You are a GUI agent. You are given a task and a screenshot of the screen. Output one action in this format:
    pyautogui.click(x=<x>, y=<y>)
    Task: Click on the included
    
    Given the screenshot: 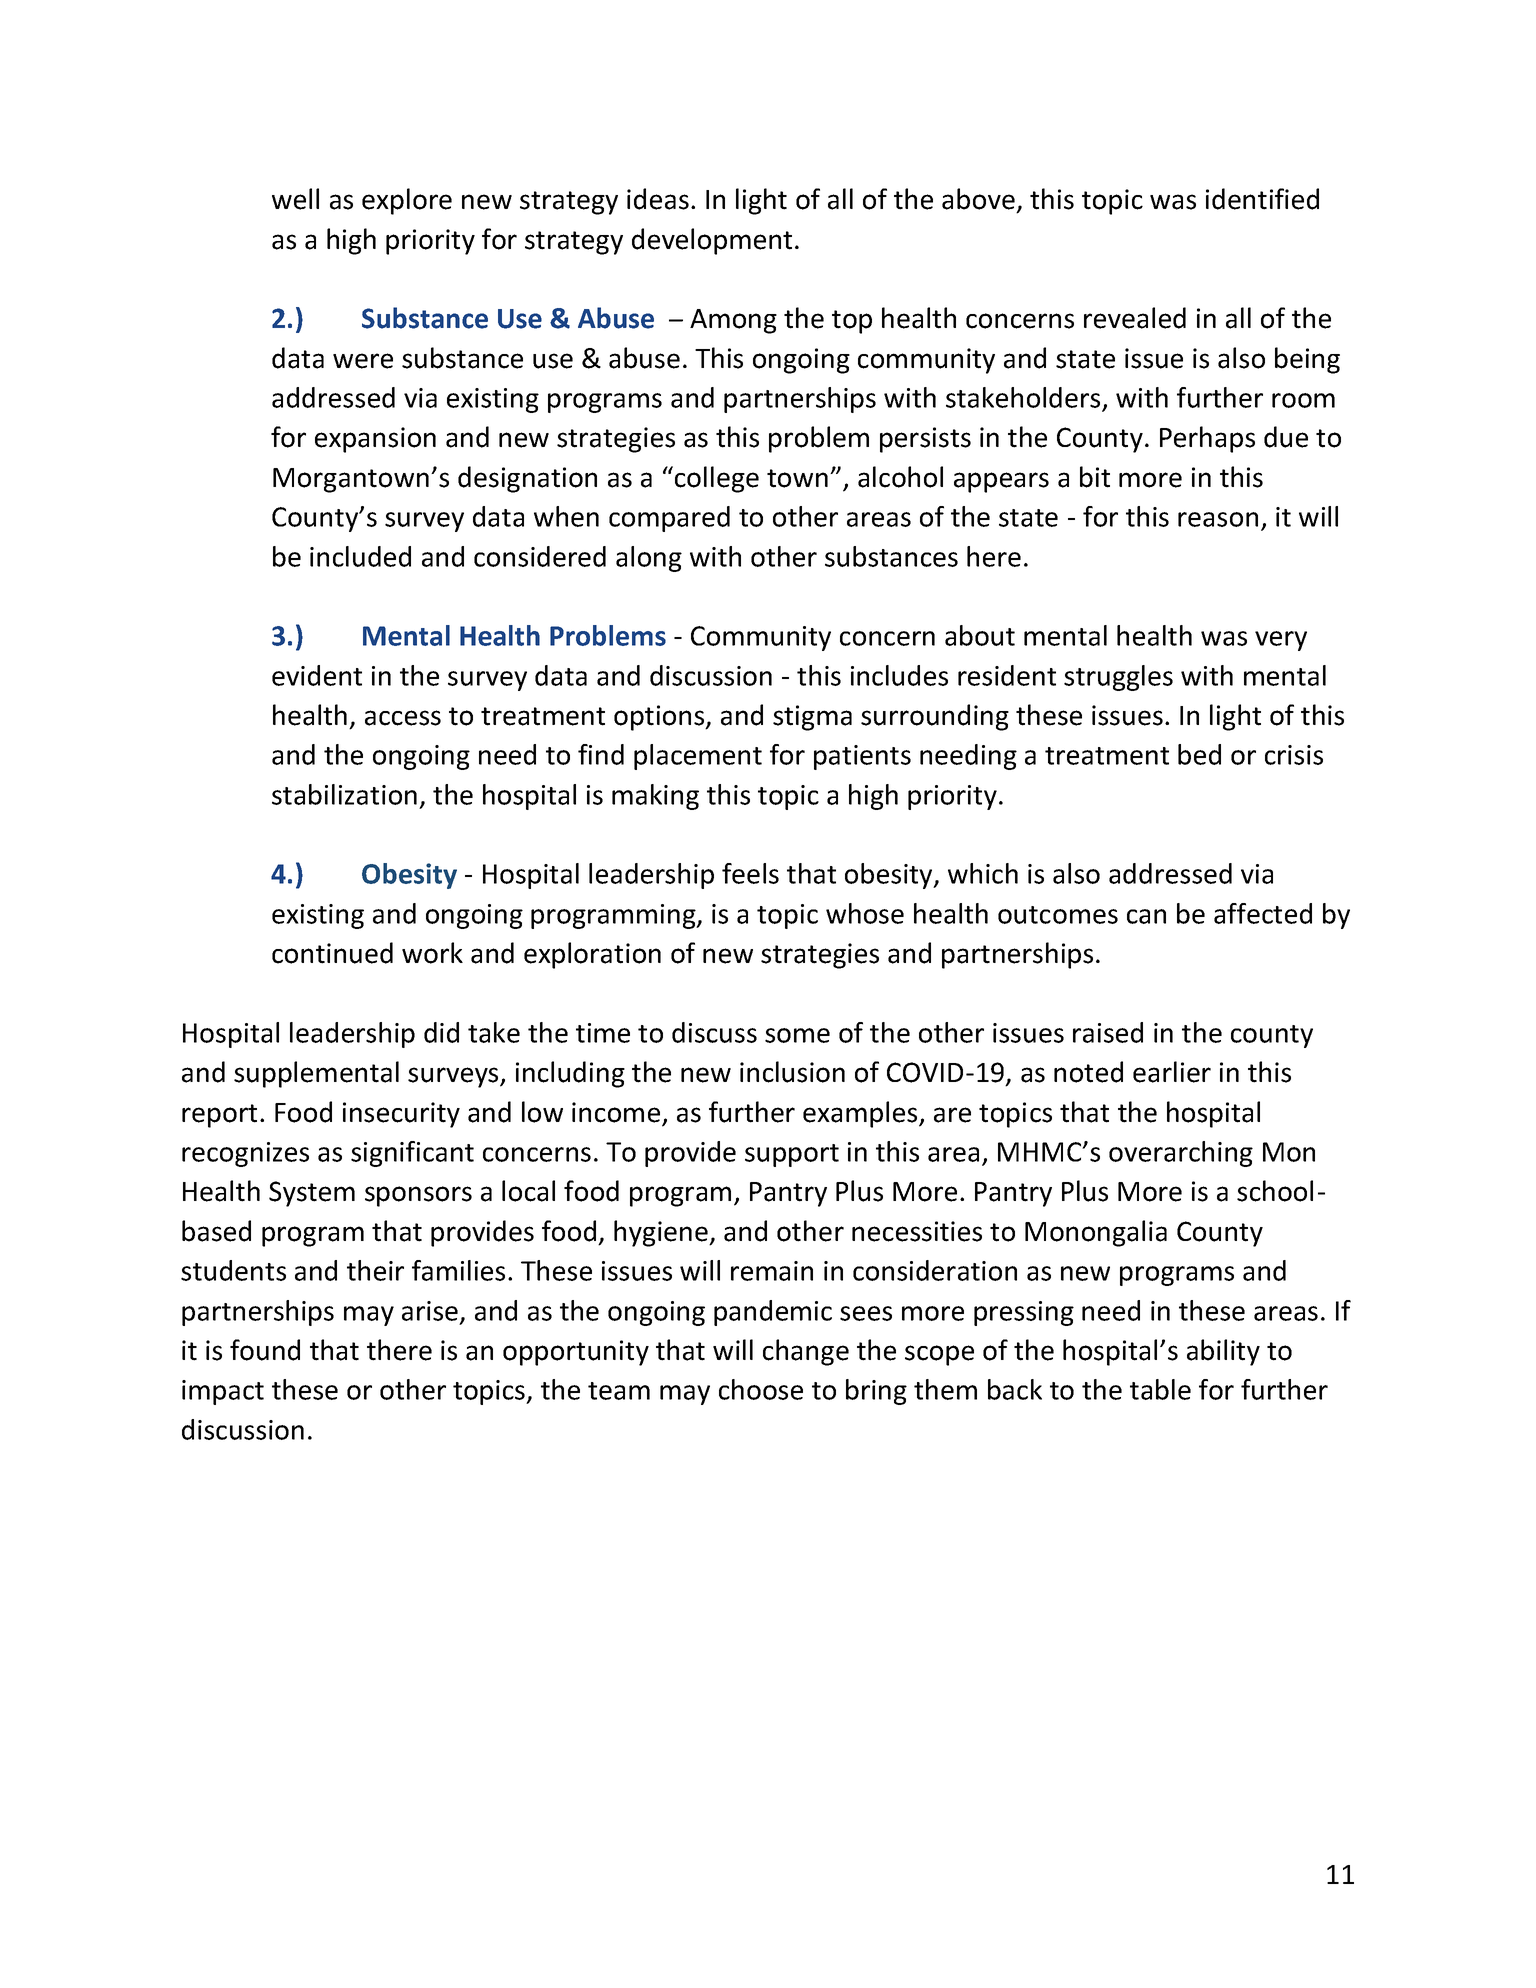 What is the action you would take?
    pyautogui.click(x=360, y=556)
